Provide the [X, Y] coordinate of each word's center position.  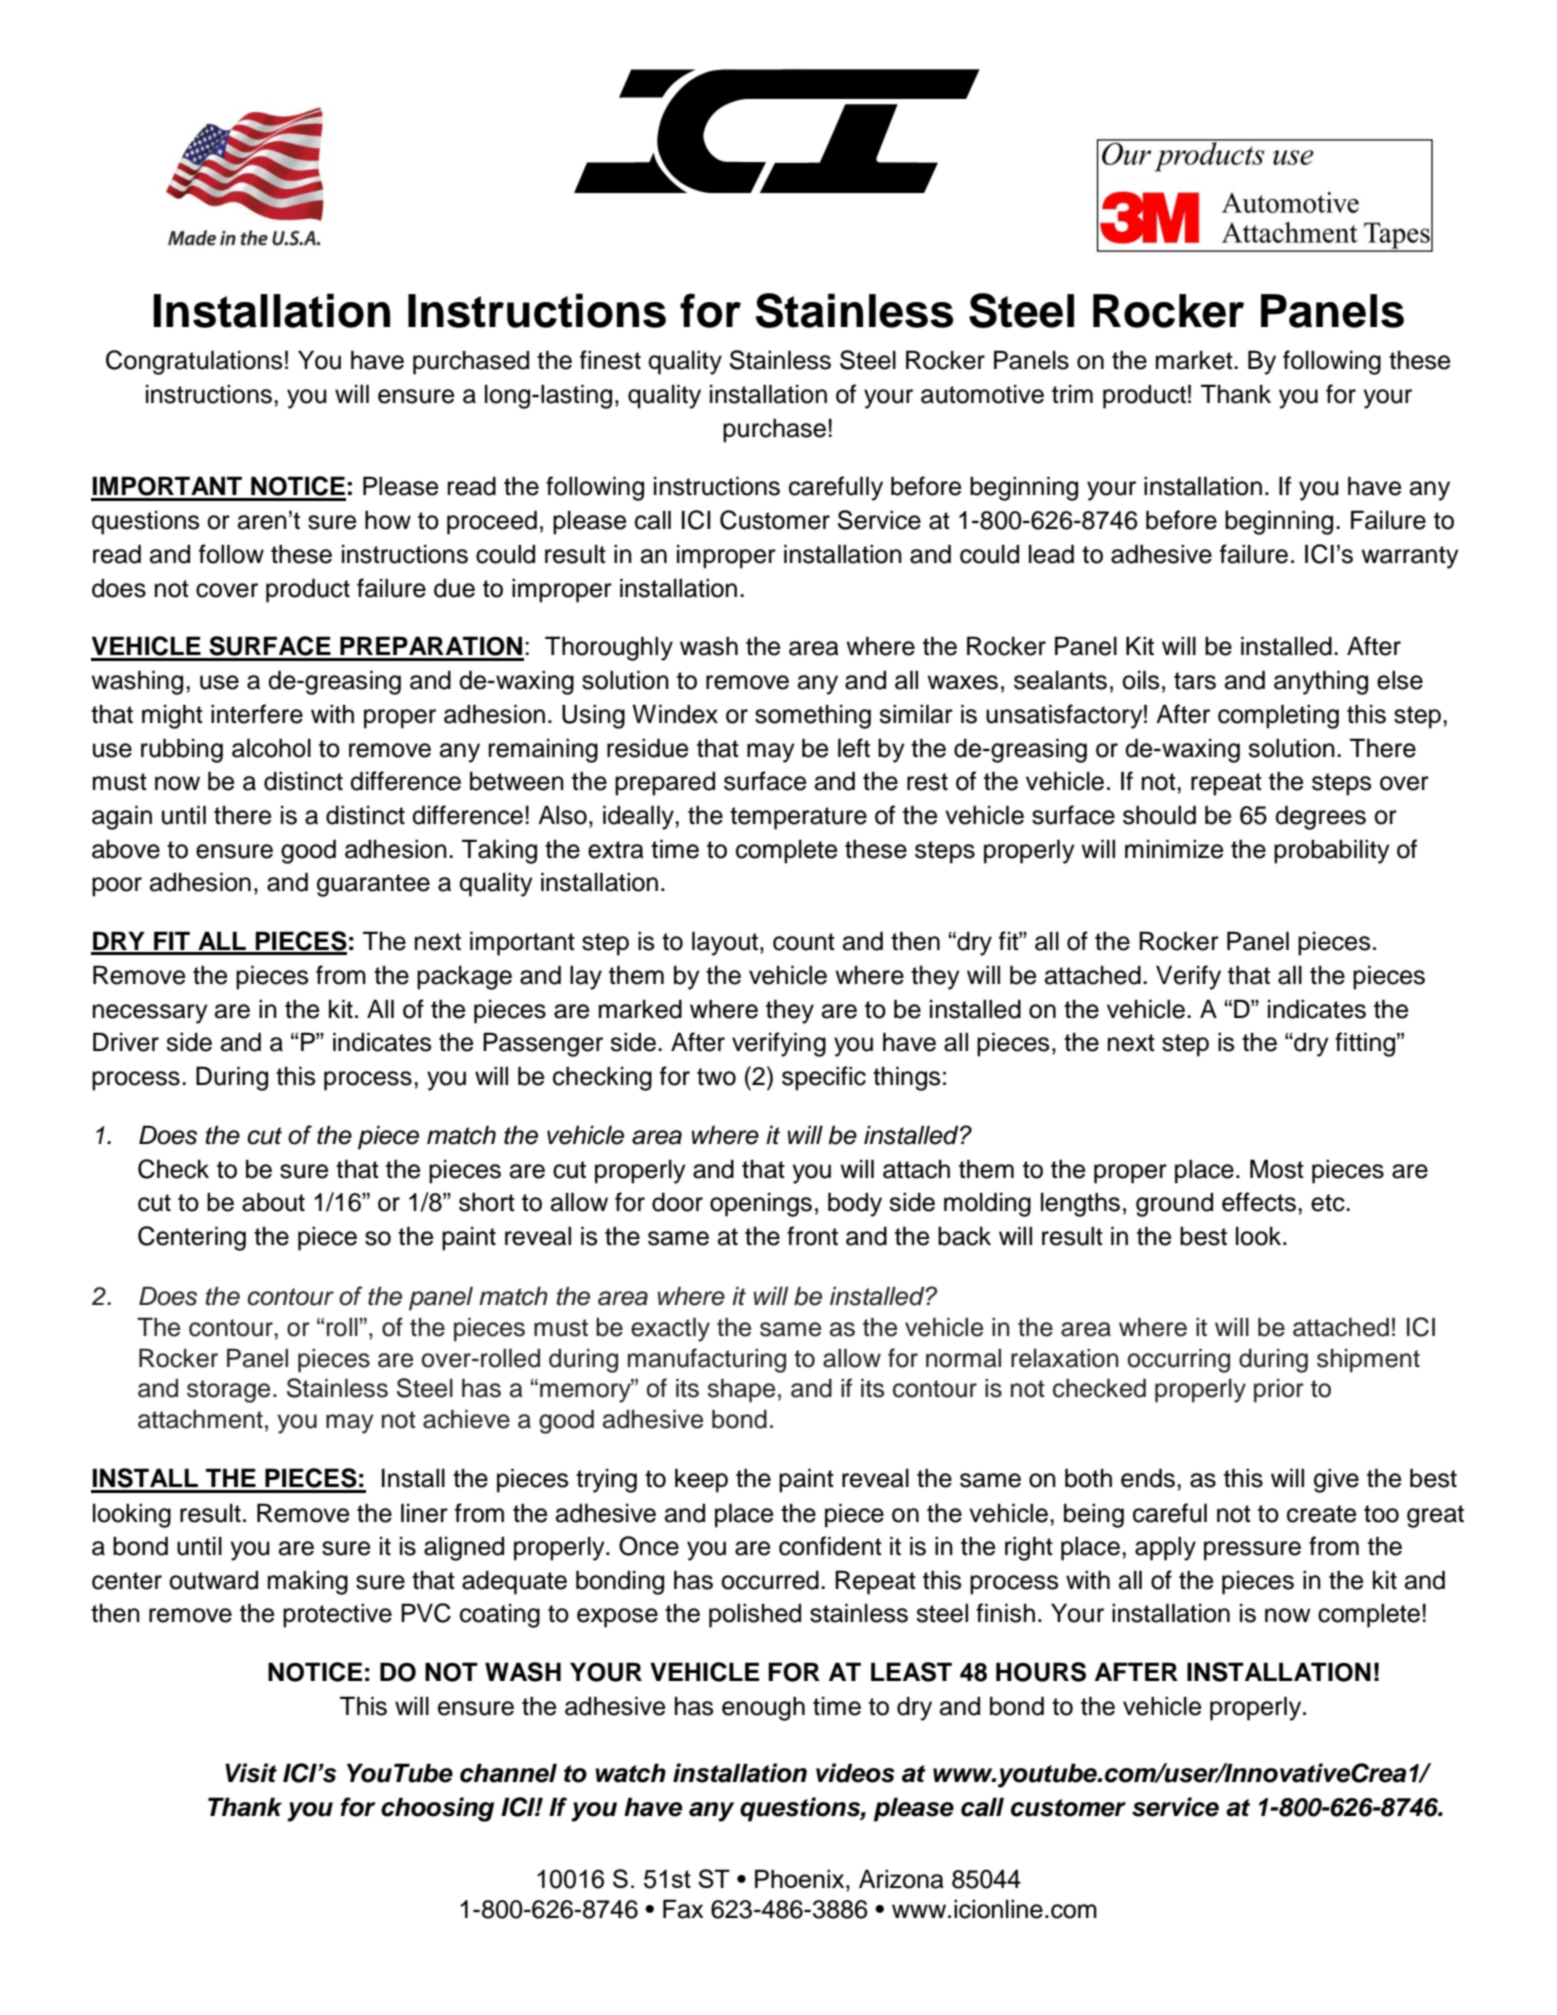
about [273, 1202]
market [1195, 360]
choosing [437, 1809]
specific [824, 1078]
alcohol [271, 748]
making [308, 1582]
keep [701, 1480]
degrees [1320, 817]
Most [1277, 1169]
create [1321, 1514]
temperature [798, 818]
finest [610, 360]
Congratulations [194, 362]
